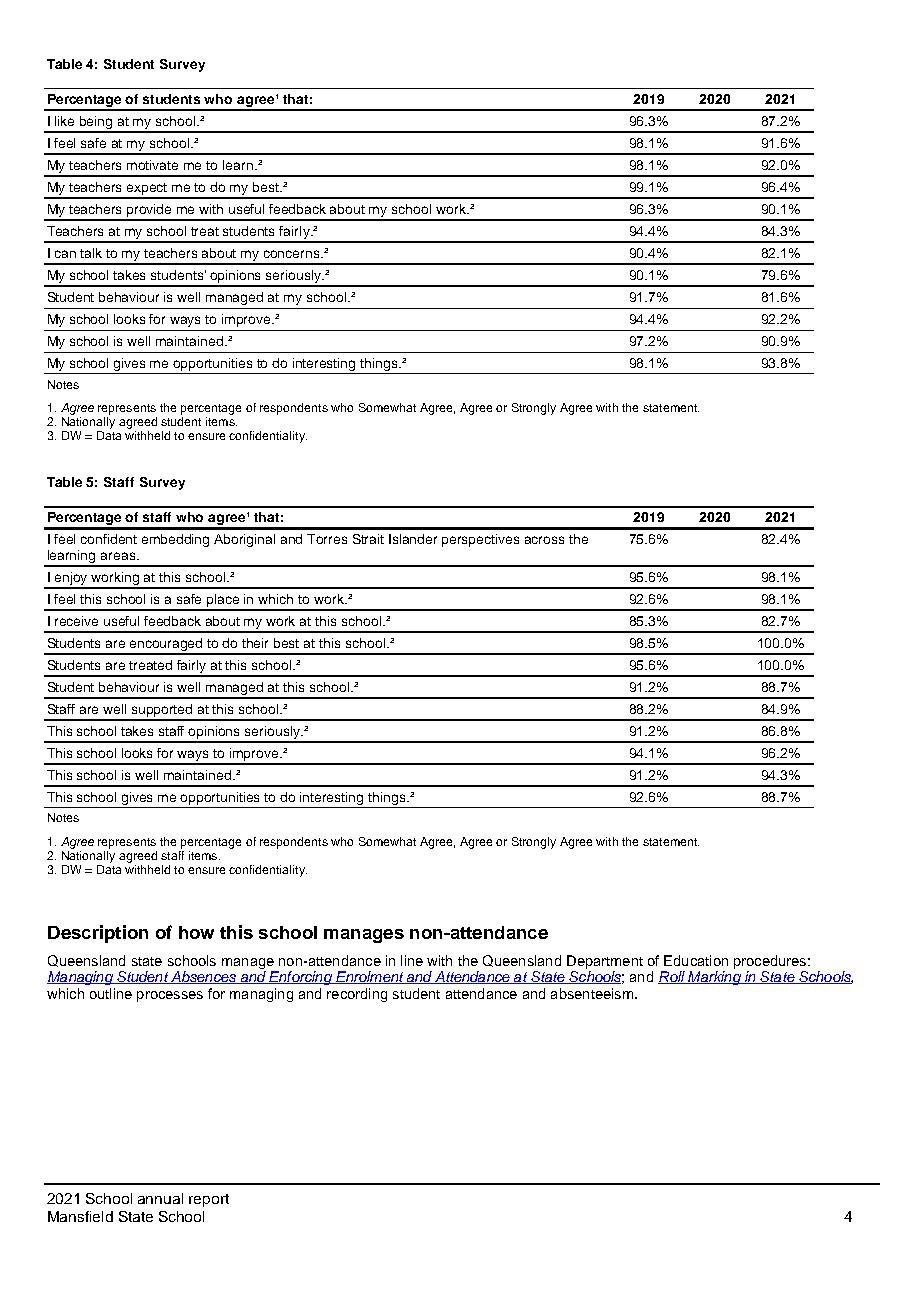  I want to click on across, so click(544, 540).
